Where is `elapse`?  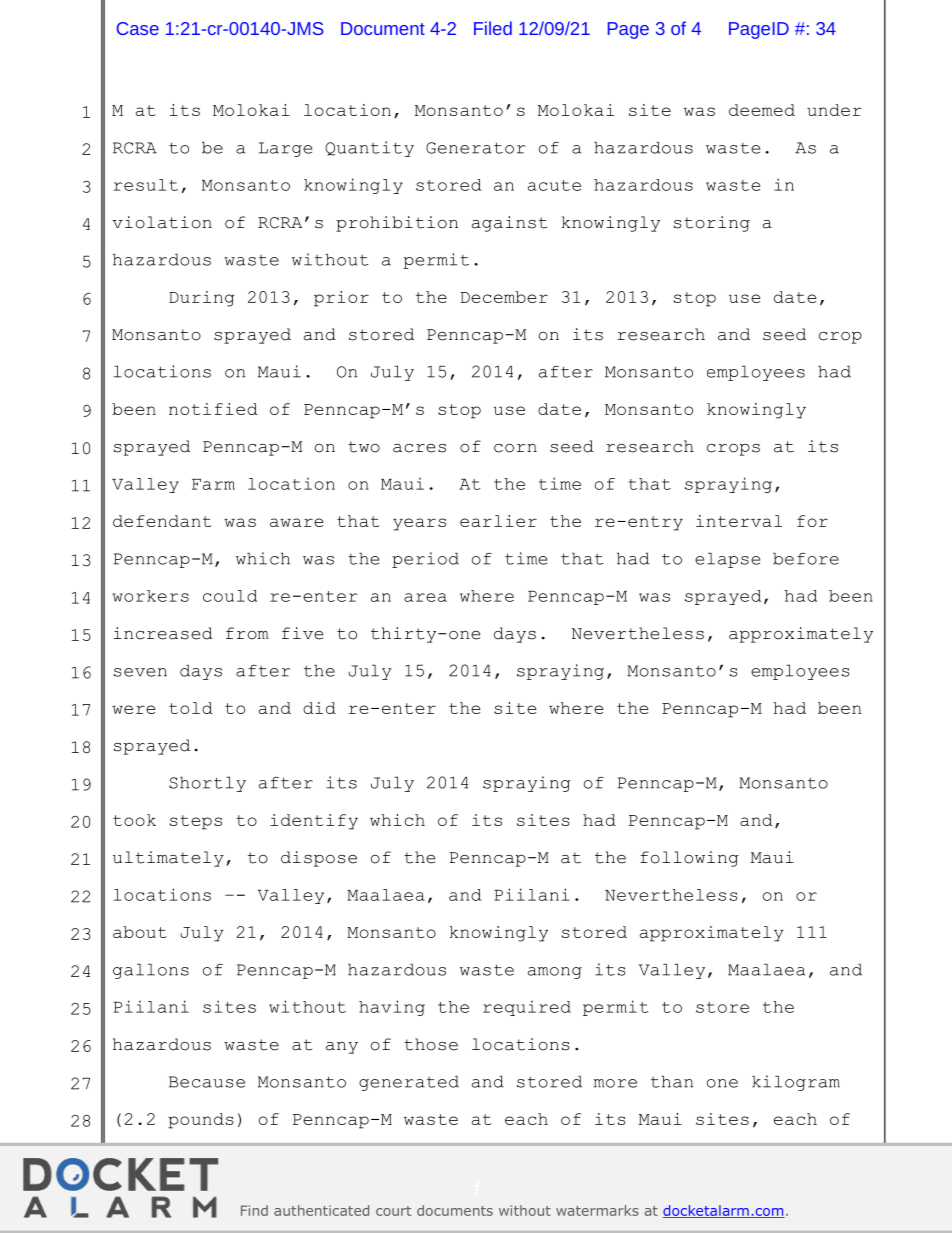
elapse is located at coordinates (727, 560).
